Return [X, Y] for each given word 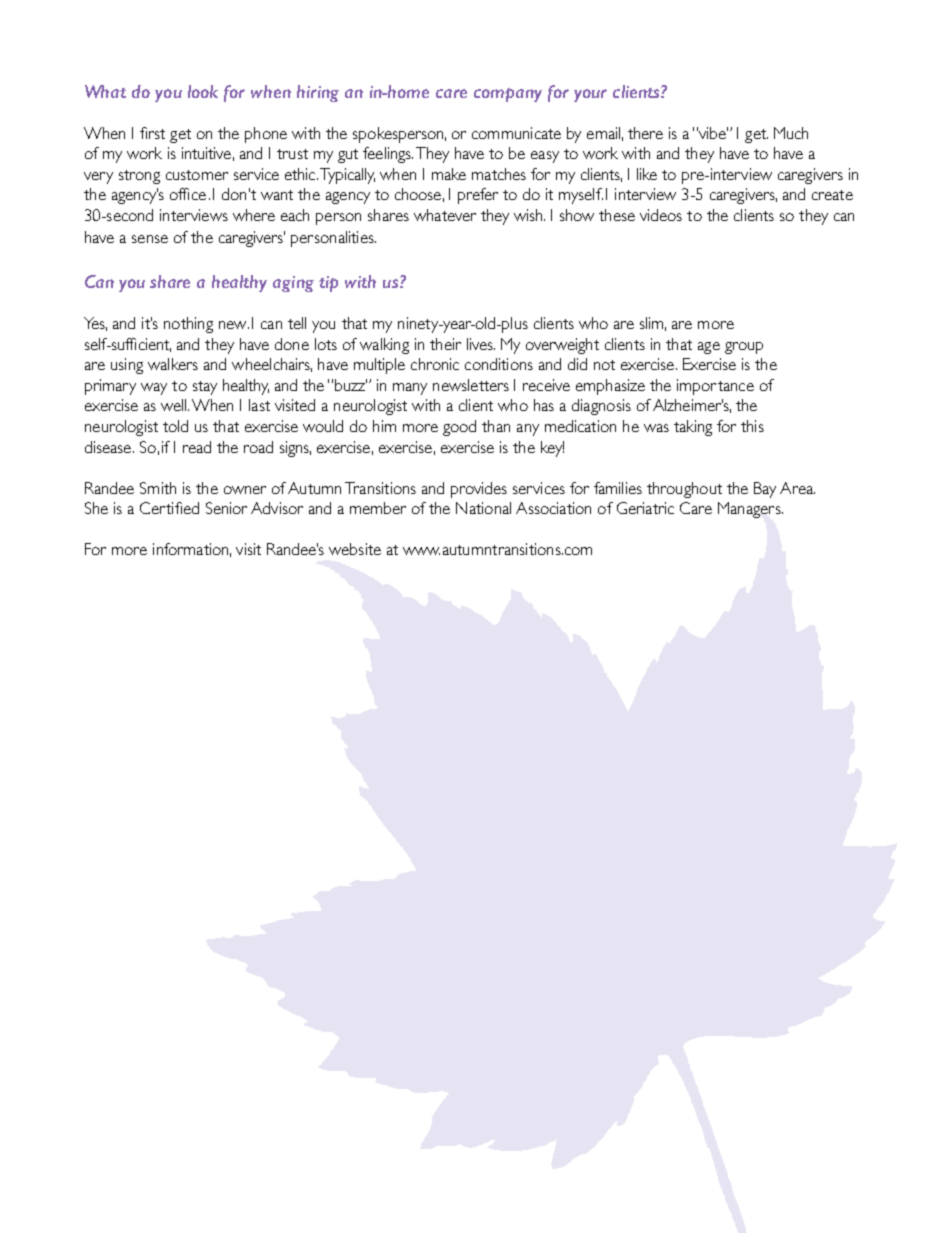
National [483, 508]
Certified [169, 508]
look [203, 91]
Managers [750, 510]
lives [481, 344]
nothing [188, 325]
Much [791, 133]
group [744, 348]
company [508, 95]
